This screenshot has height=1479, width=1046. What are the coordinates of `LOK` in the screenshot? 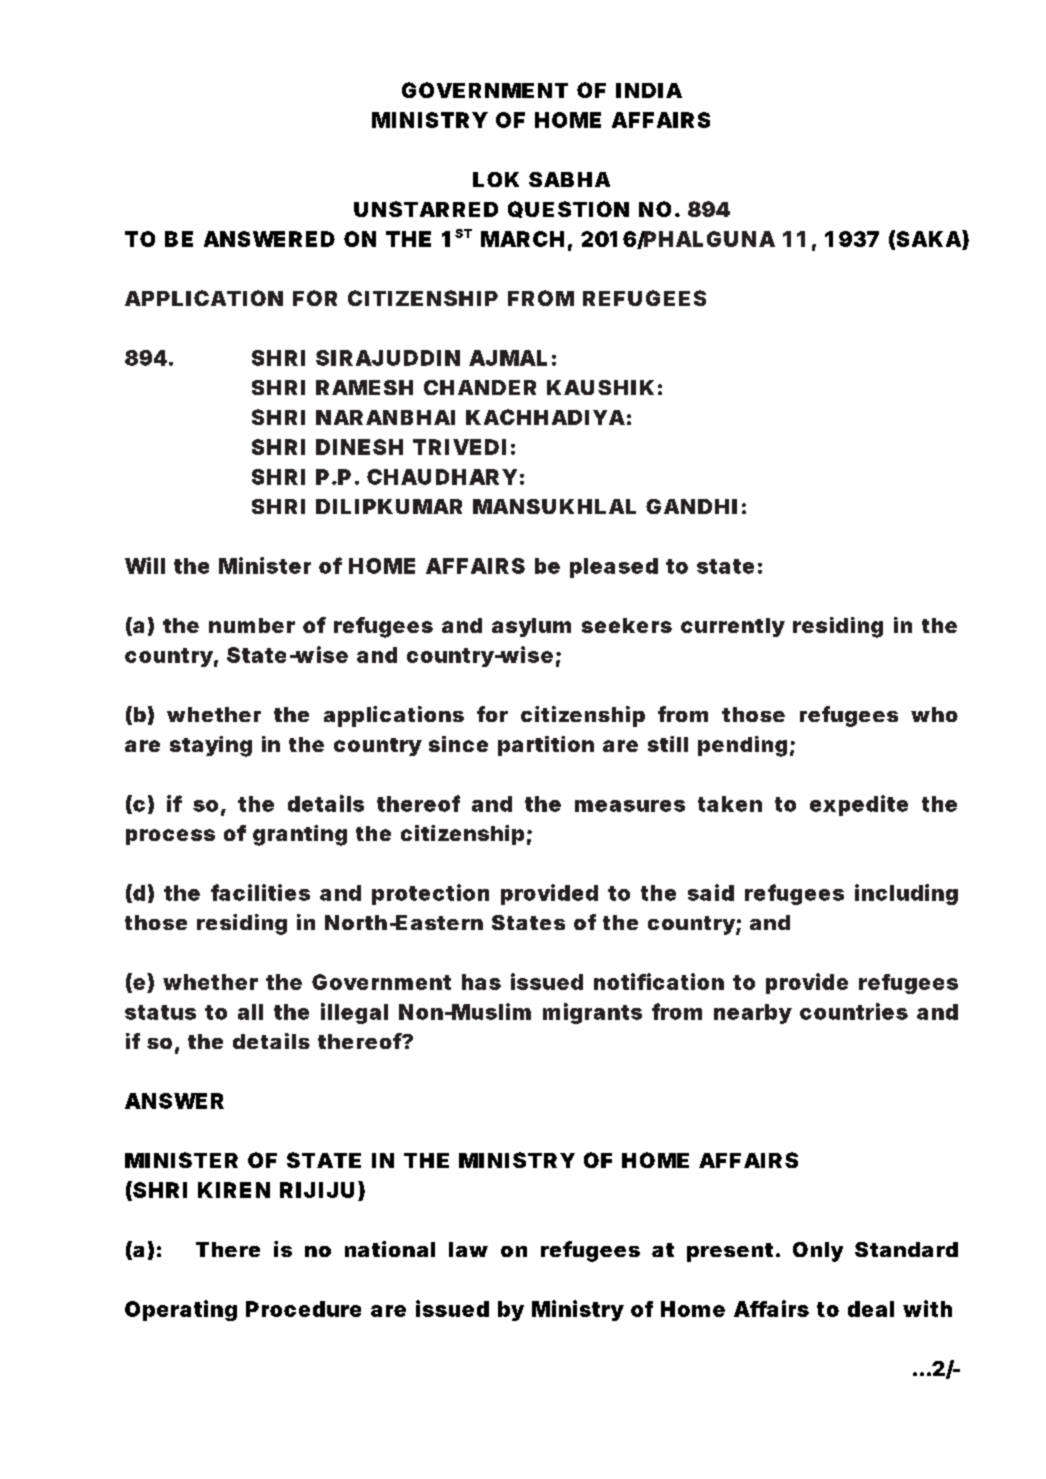 It's located at (496, 179).
